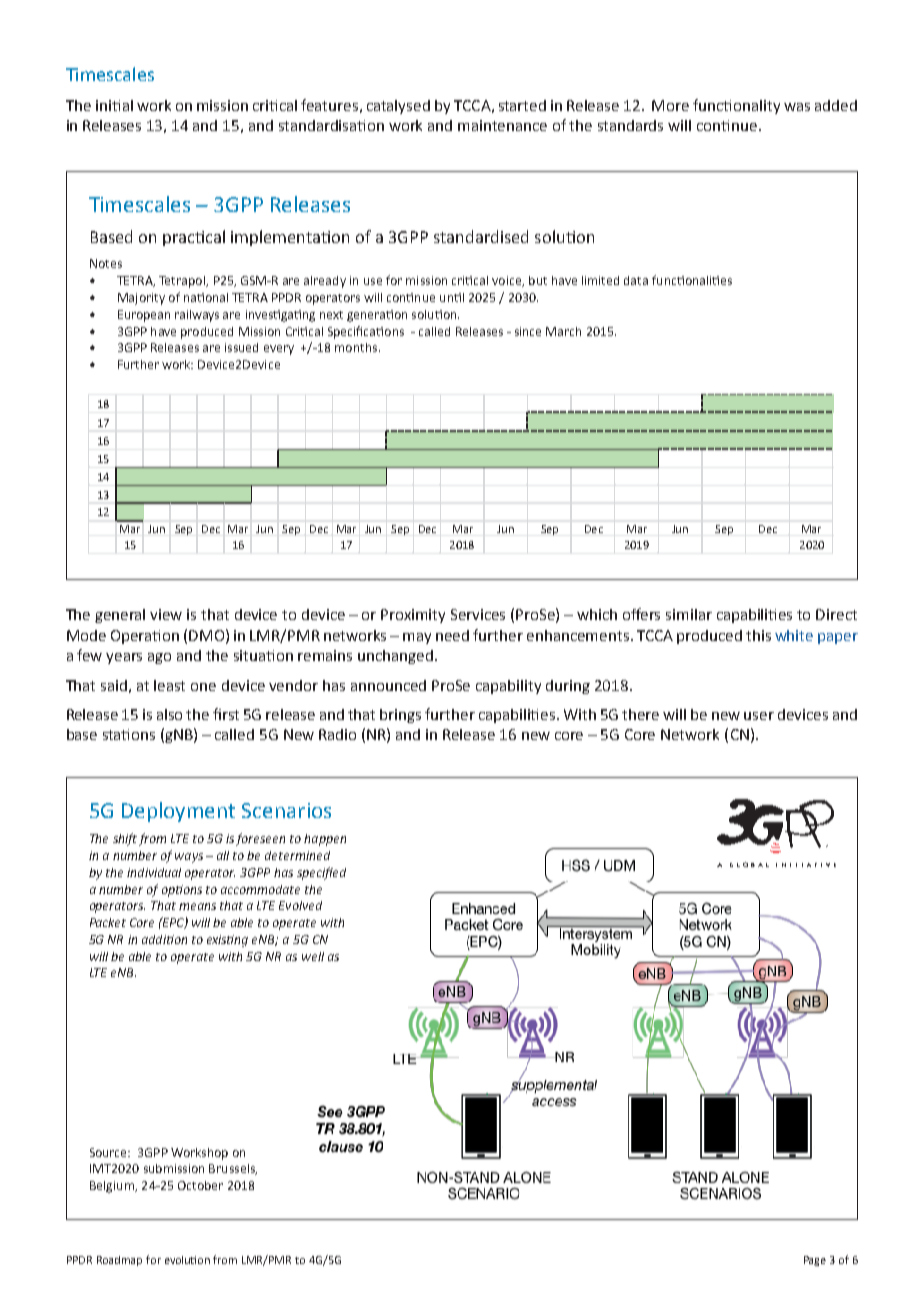  Describe the element at coordinates (169, 685) in the page. I see `least` at that location.
